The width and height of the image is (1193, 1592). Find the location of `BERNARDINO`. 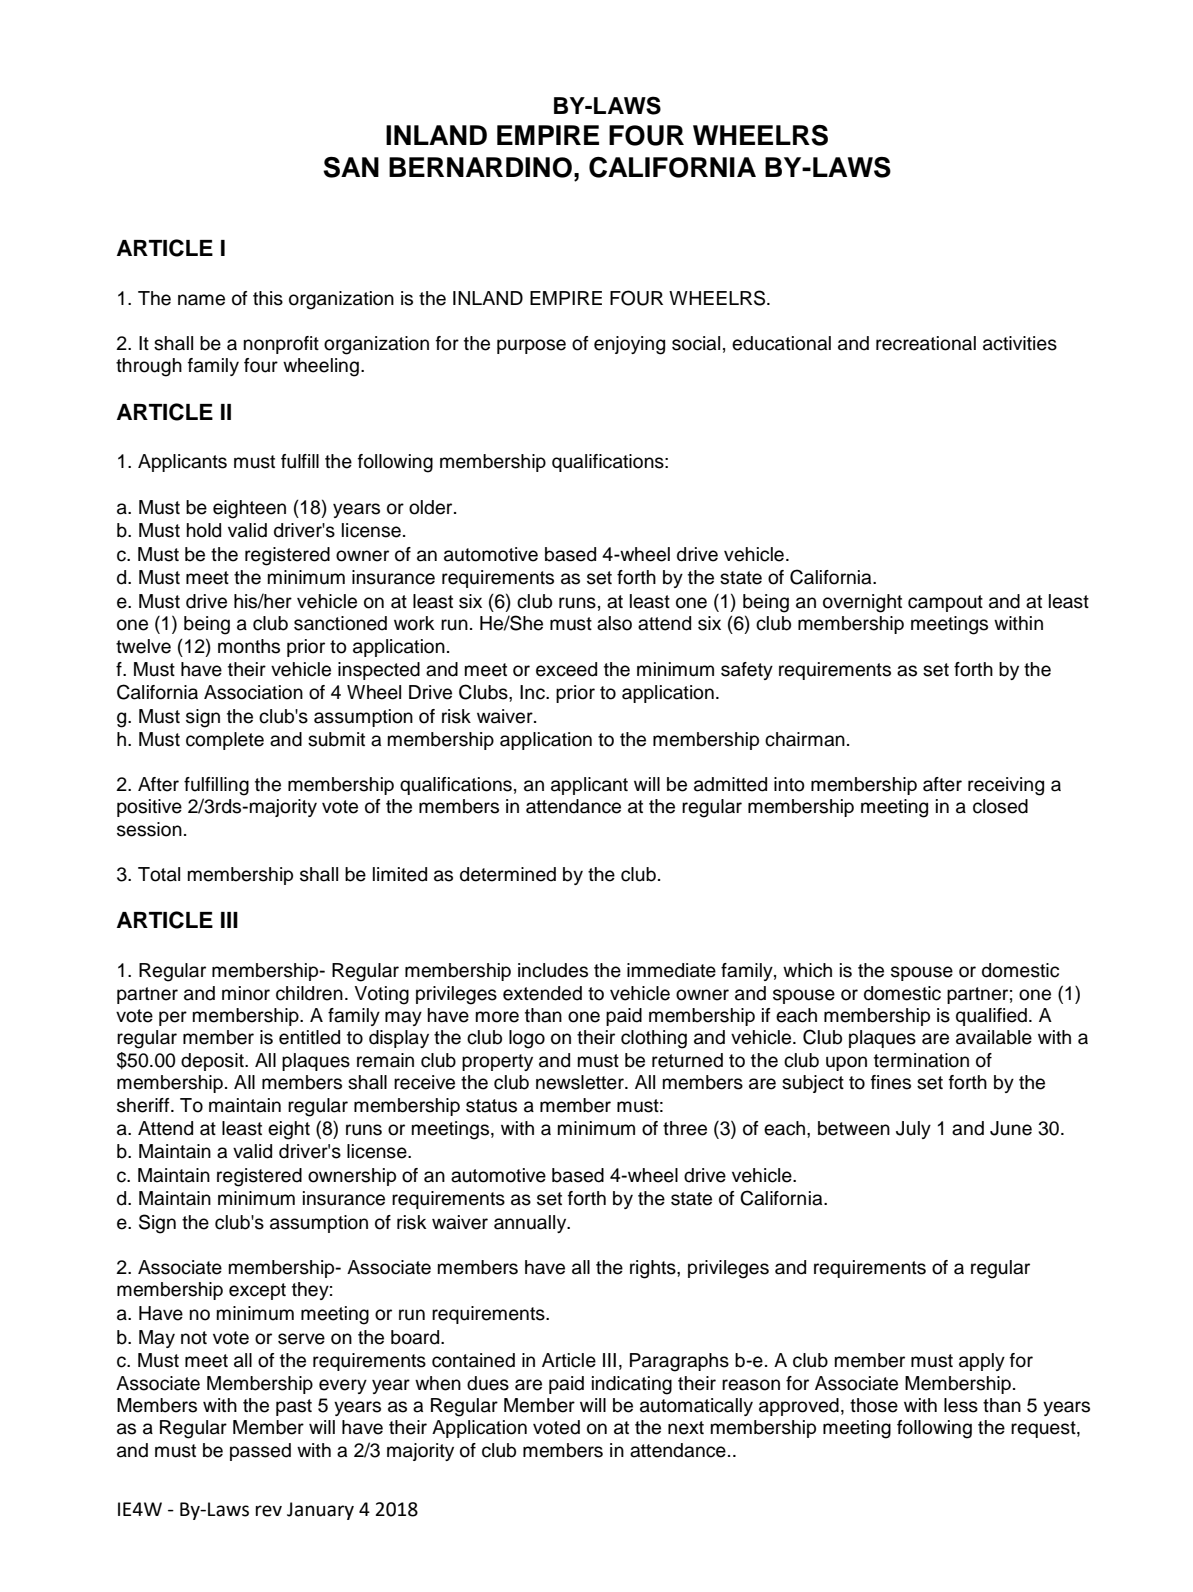

BERNARDINO is located at coordinates (480, 167).
